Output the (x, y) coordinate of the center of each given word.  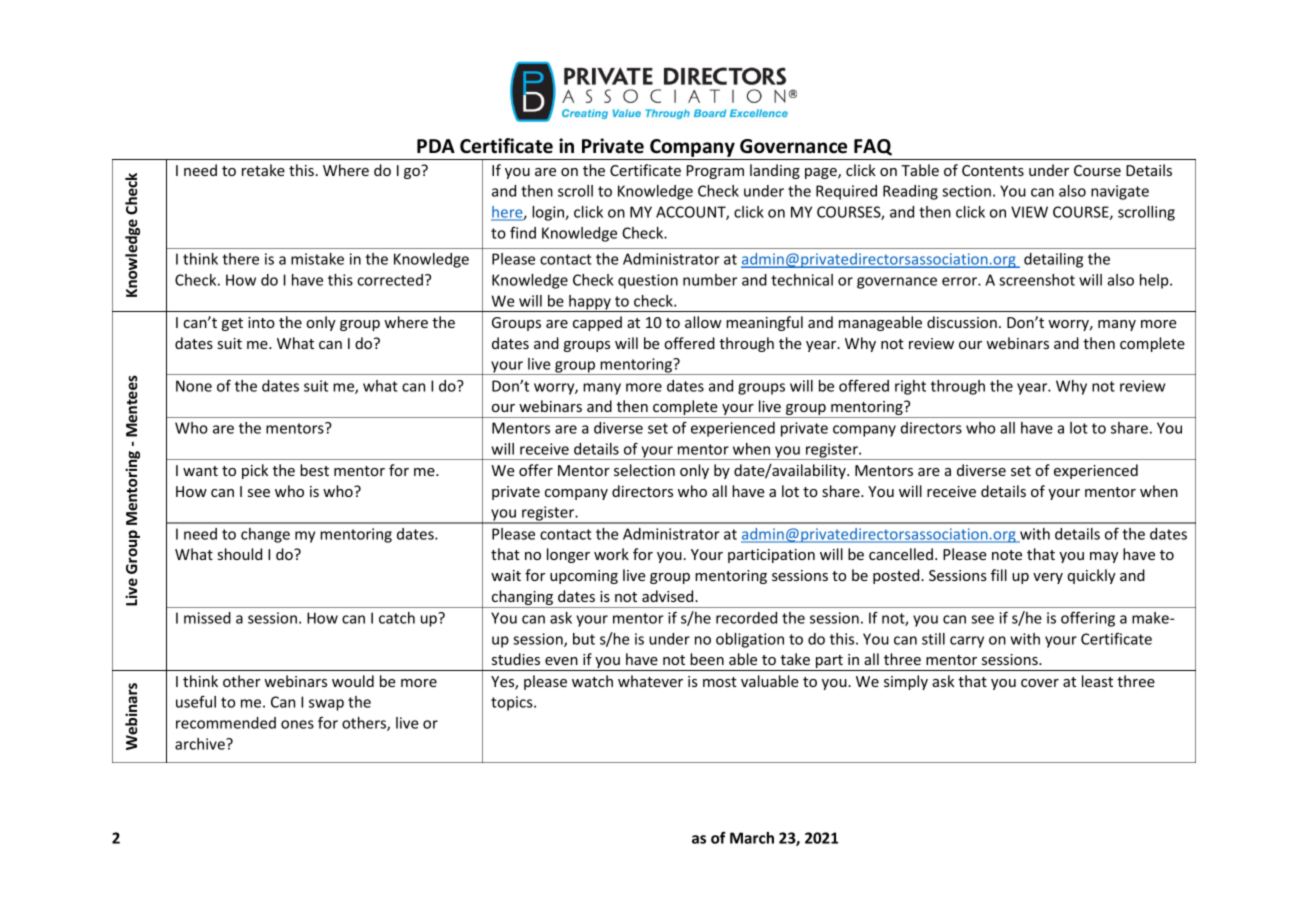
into (261, 322)
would (353, 681)
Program (715, 172)
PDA (436, 146)
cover (1040, 683)
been (707, 659)
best (314, 470)
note (1007, 555)
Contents (993, 170)
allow (703, 322)
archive (201, 744)
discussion (962, 322)
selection (644, 470)
